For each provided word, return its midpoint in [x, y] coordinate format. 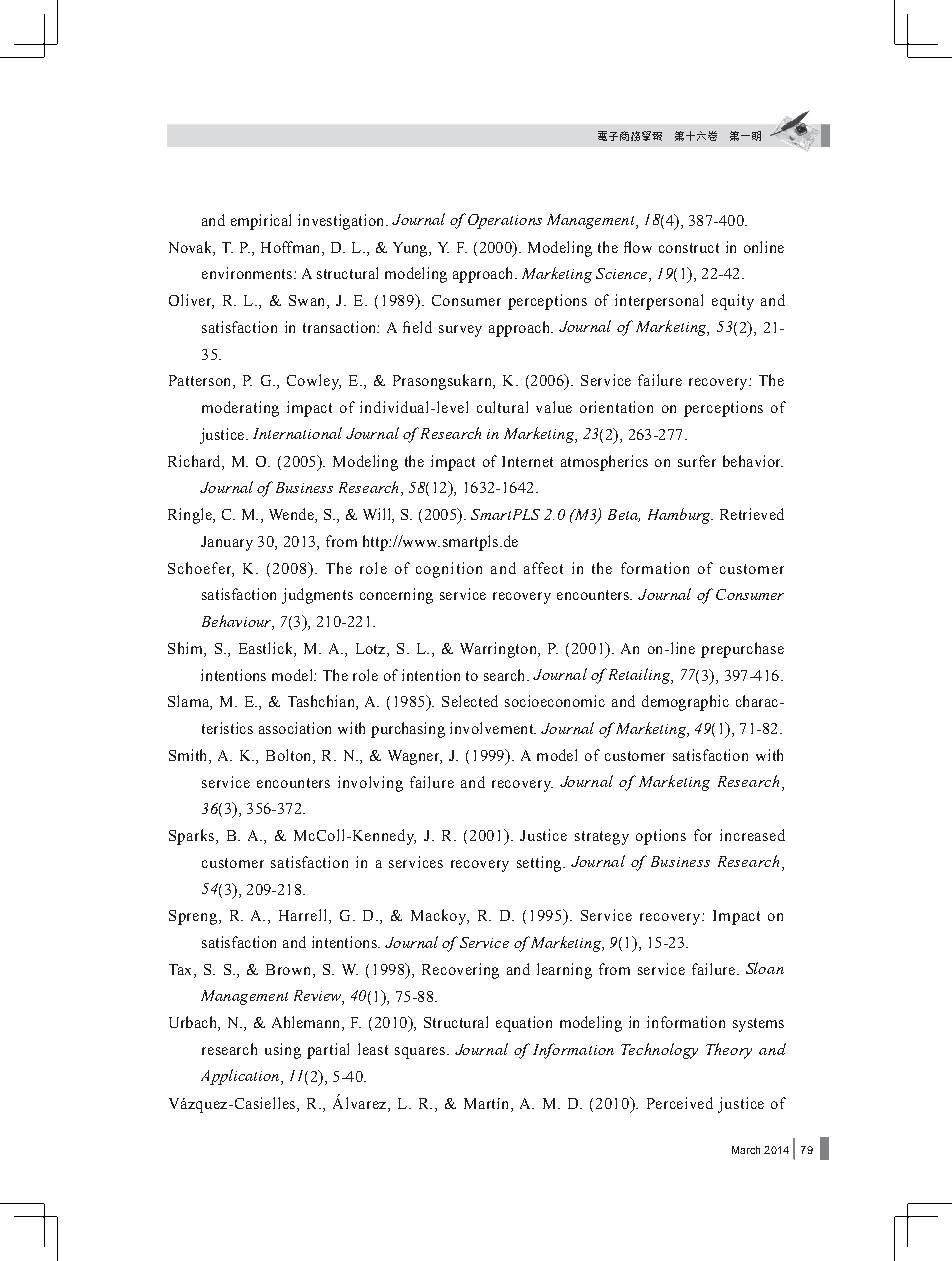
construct [689, 248]
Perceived [680, 1103]
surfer [697, 461]
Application [241, 1077]
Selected [470, 701]
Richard [195, 461]
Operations [505, 221]
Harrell [304, 916]
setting [540, 864]
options [661, 837]
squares [420, 1053]
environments [247, 273]
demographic [685, 703]
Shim [186, 649]
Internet [527, 461]
